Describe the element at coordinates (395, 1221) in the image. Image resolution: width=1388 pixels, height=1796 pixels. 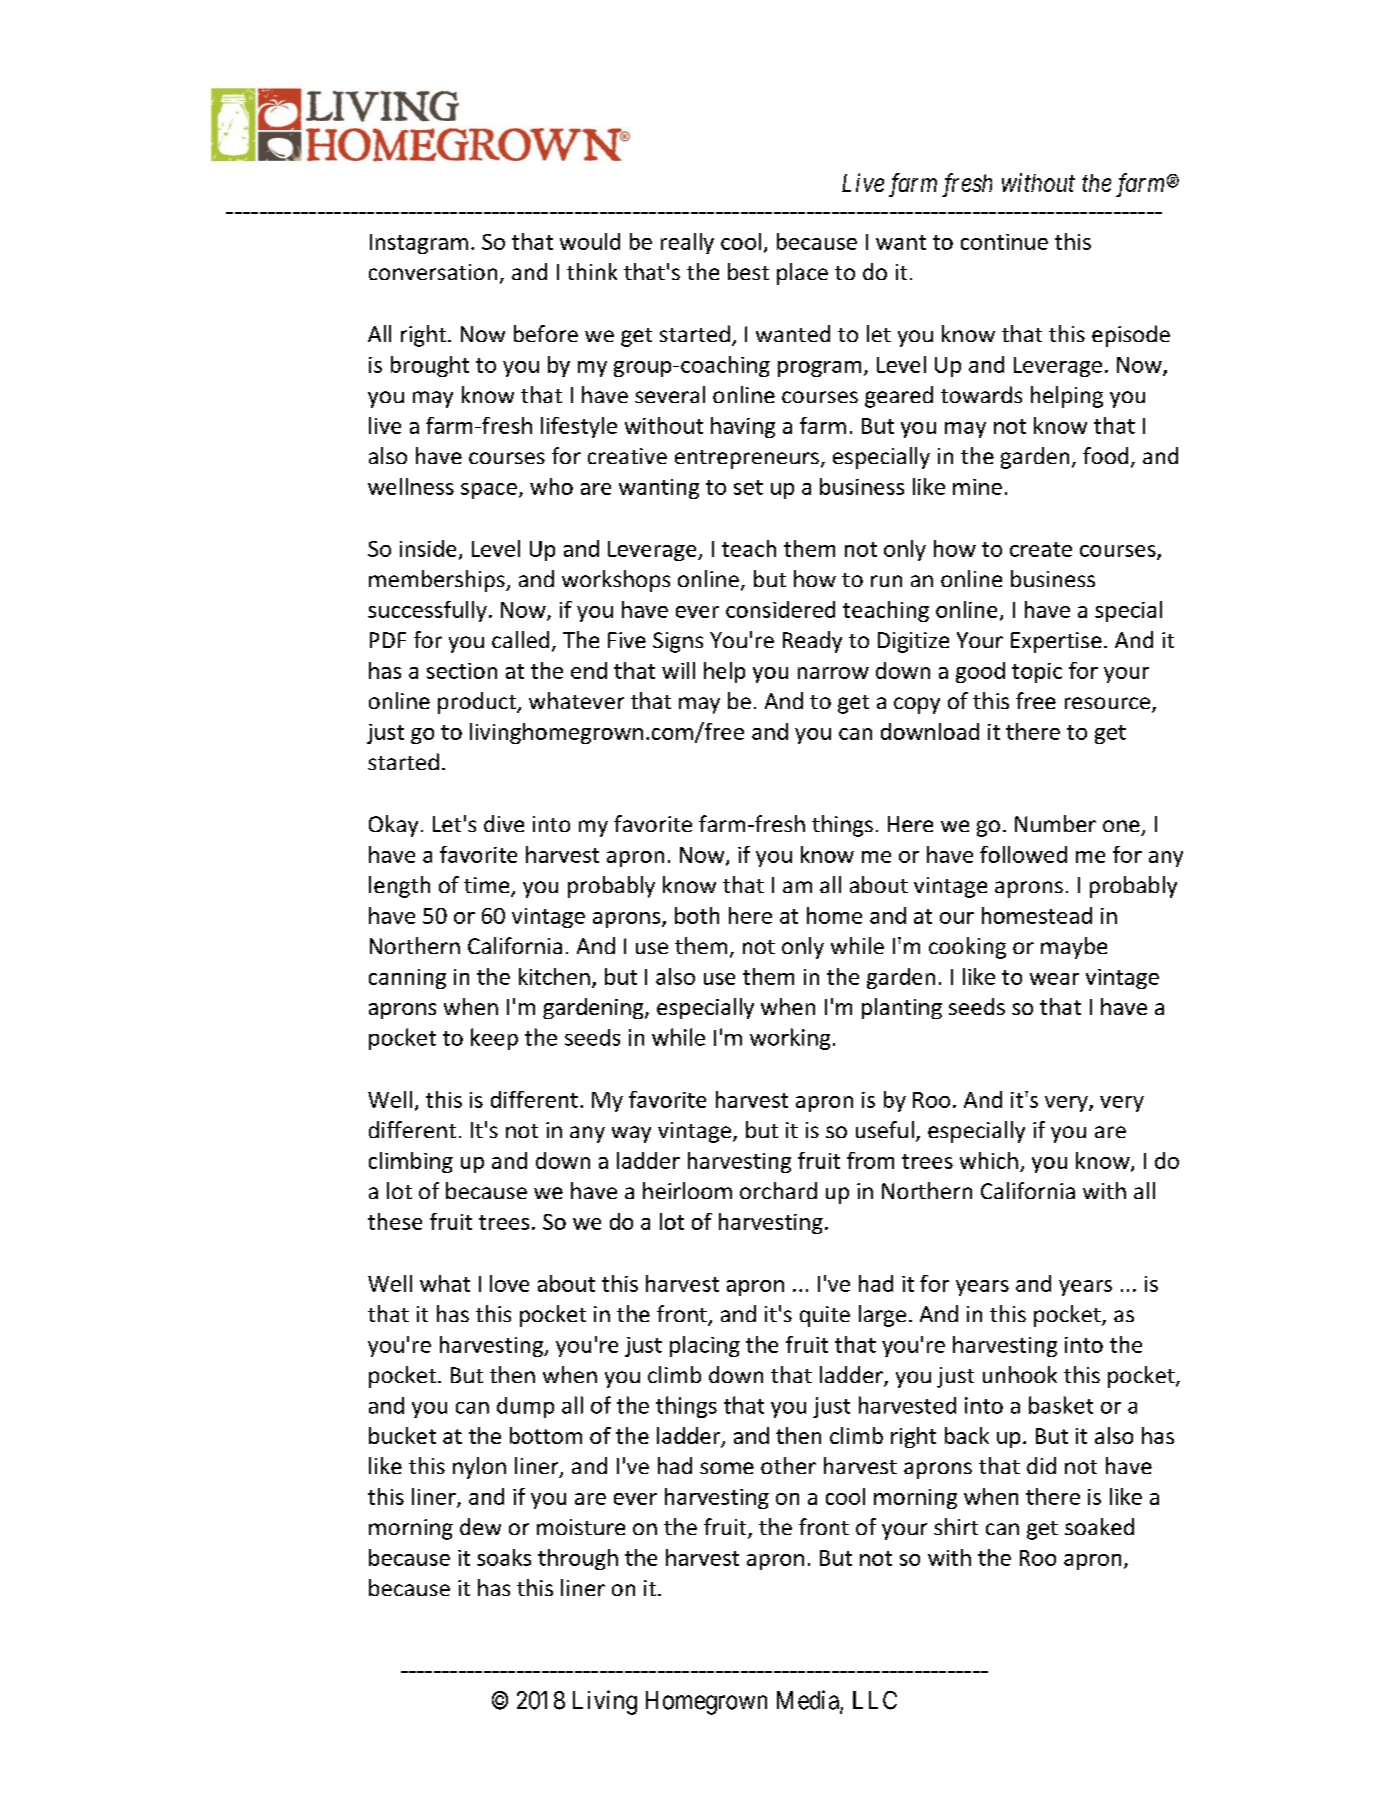
I see `these` at that location.
